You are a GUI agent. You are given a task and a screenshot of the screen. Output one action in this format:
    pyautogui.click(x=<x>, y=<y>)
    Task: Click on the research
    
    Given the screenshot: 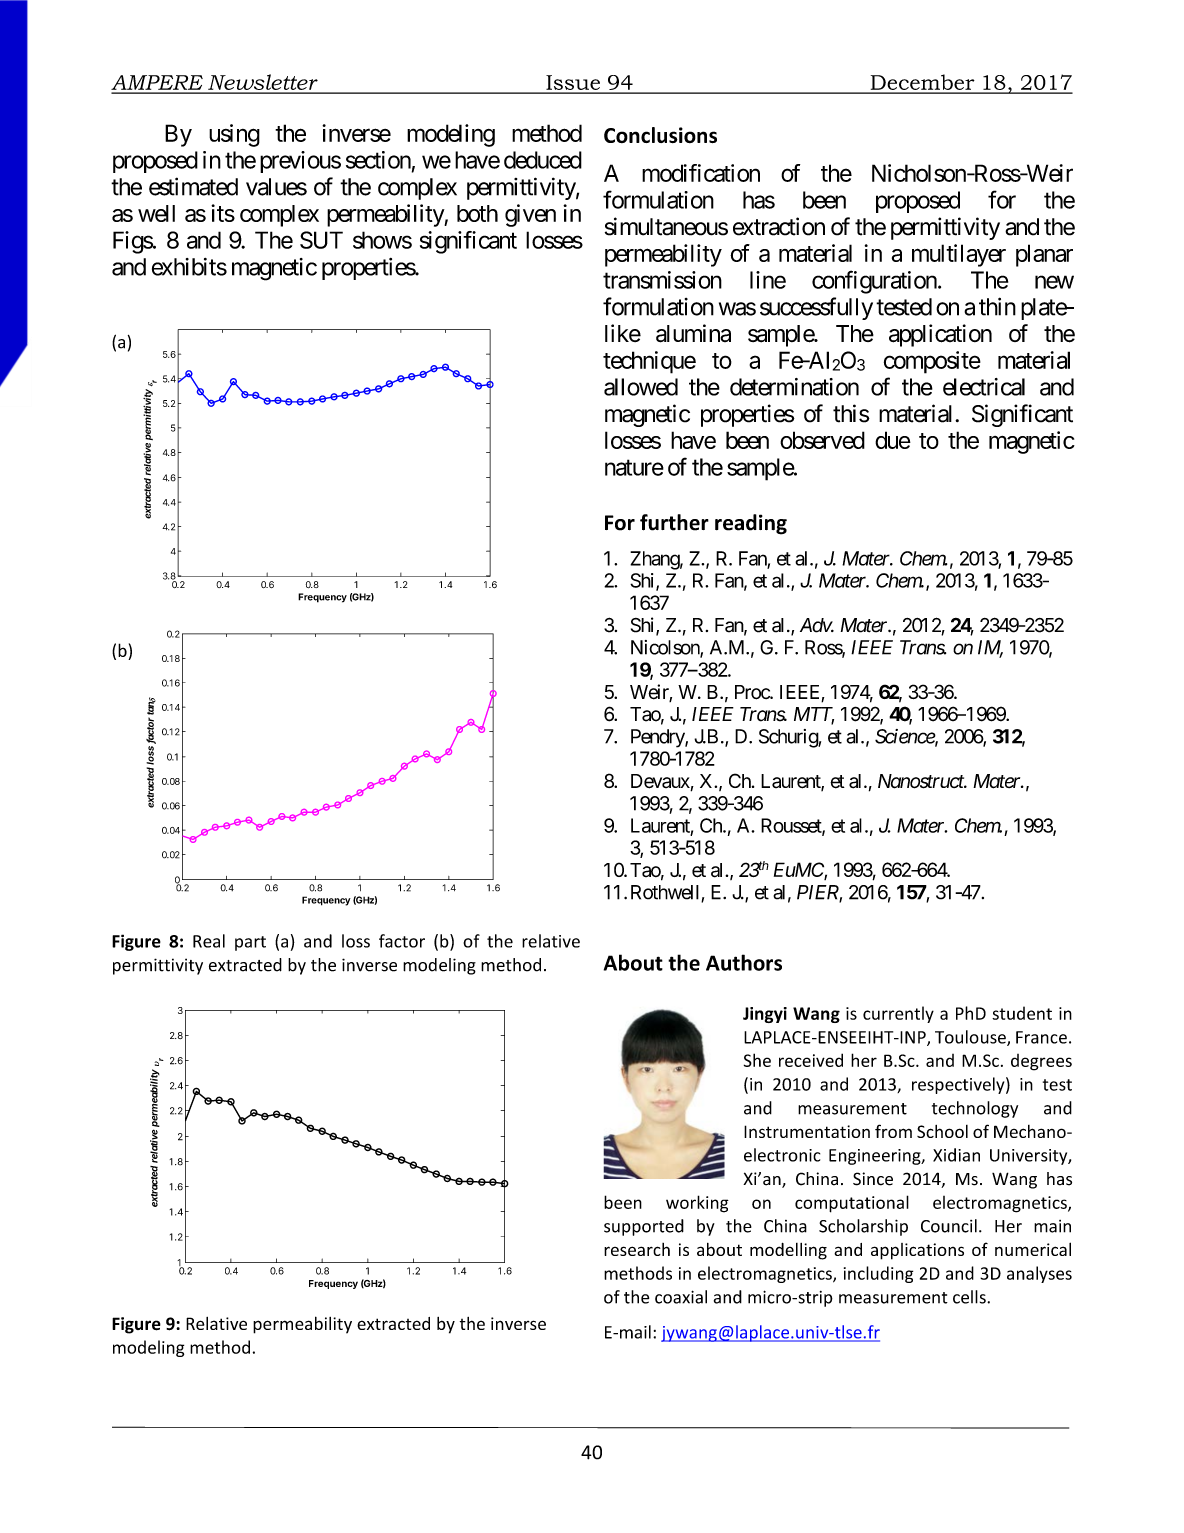 What is the action you would take?
    pyautogui.click(x=637, y=1249)
